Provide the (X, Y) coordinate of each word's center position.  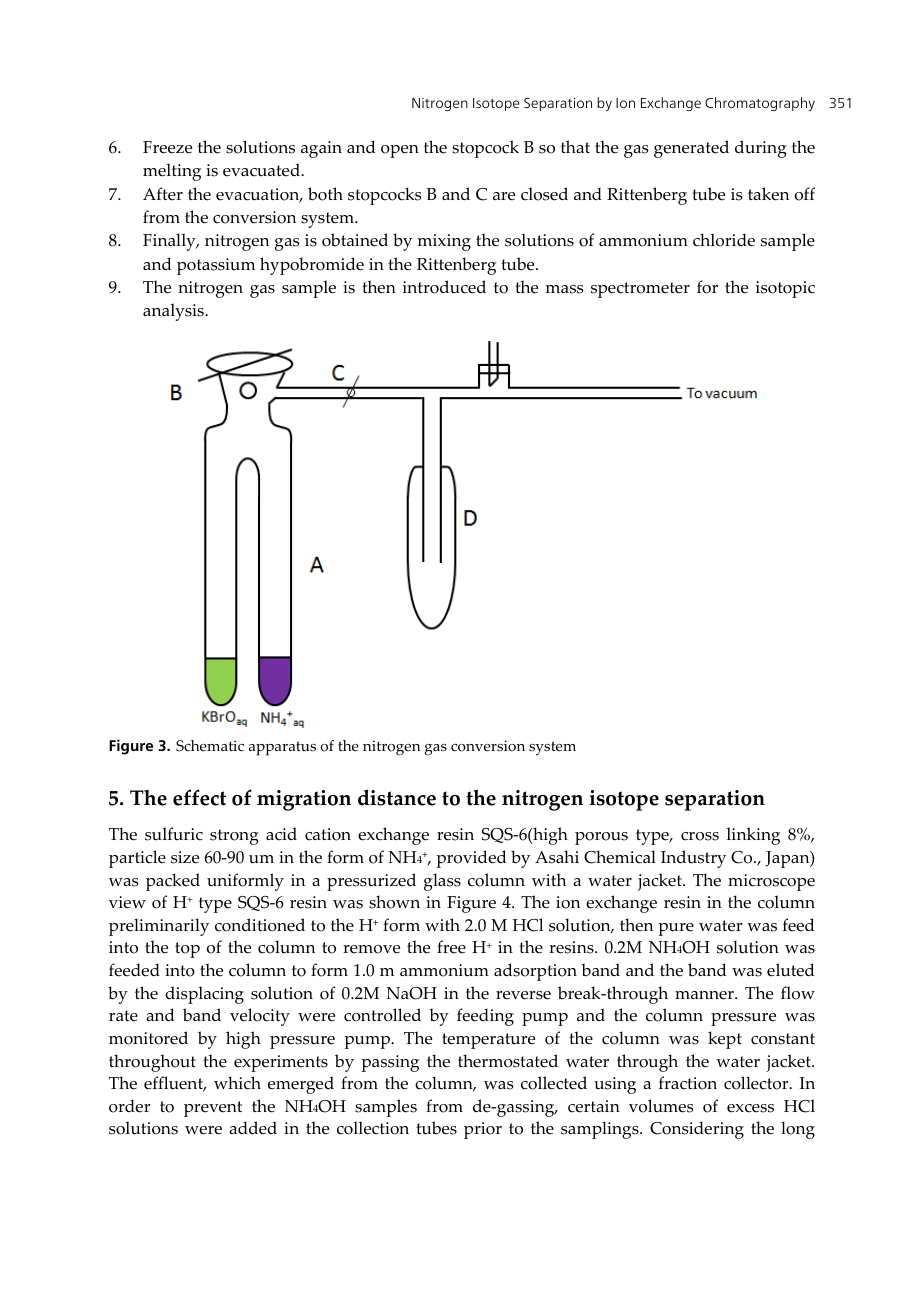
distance (397, 797)
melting (172, 172)
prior (483, 1130)
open (400, 151)
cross (700, 836)
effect (199, 797)
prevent (213, 1109)
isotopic (785, 289)
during (761, 149)
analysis (174, 312)
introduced (444, 287)
